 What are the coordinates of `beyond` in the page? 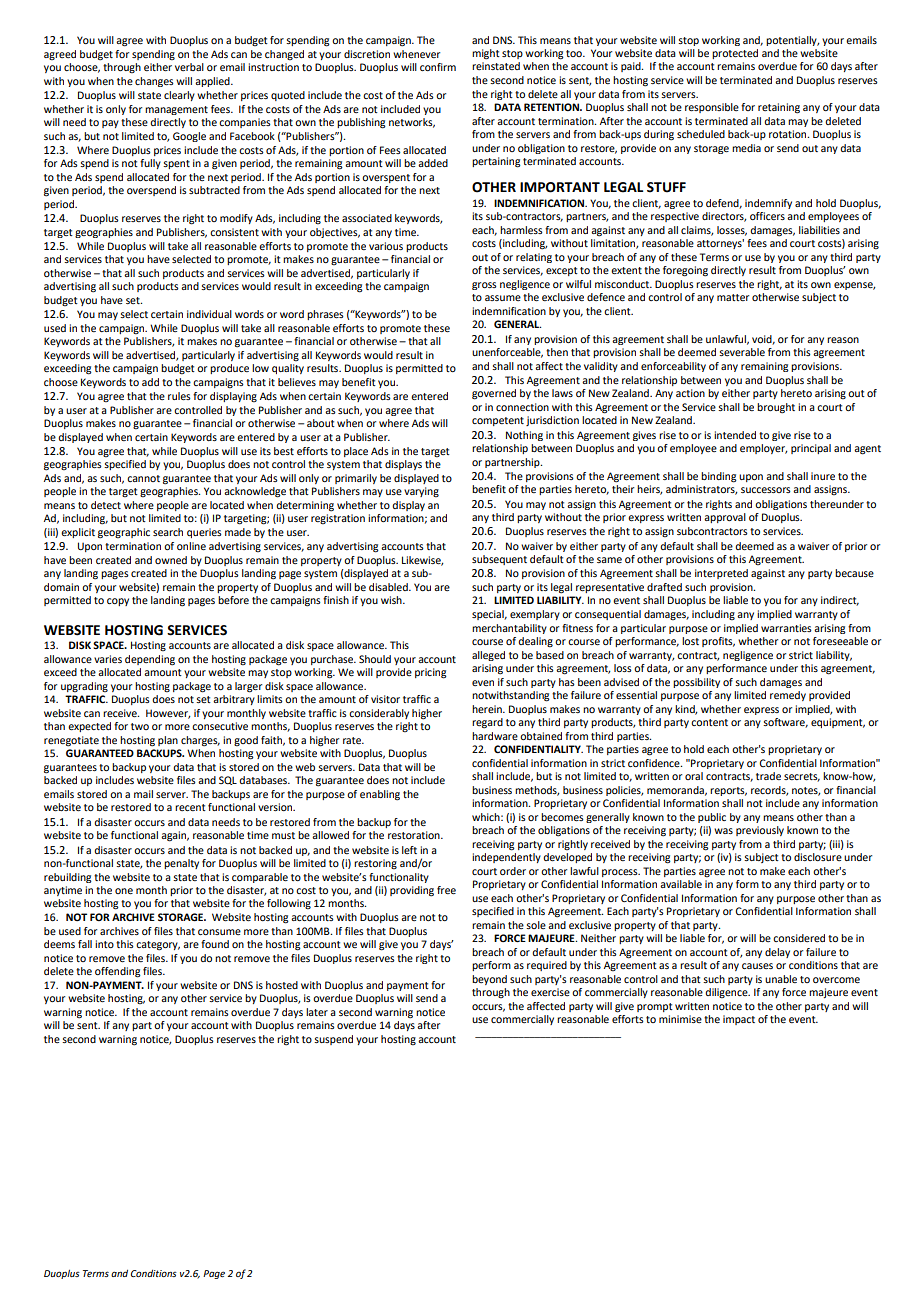 It's located at (489, 980).
